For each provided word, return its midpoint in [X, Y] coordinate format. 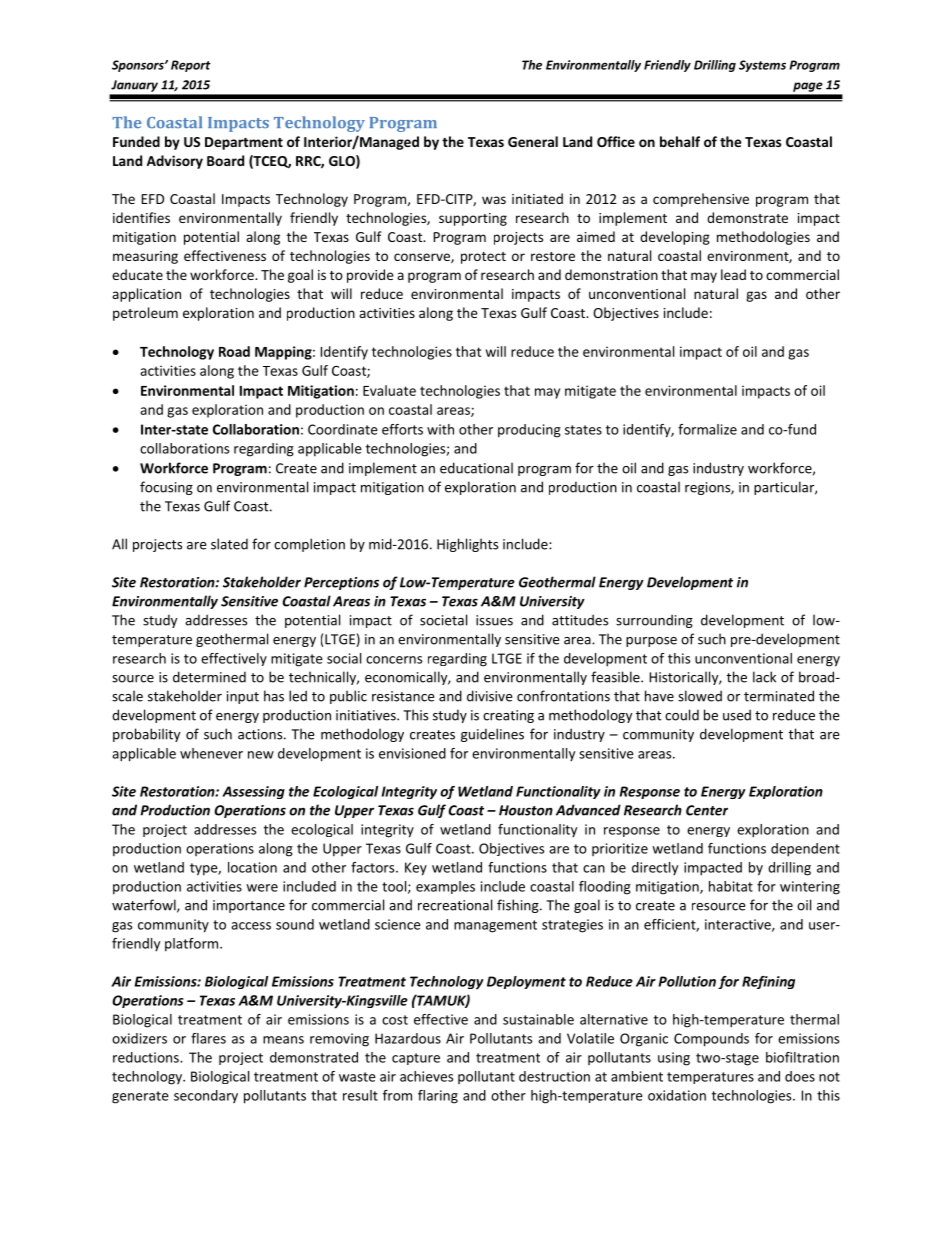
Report [191, 66]
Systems [762, 66]
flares [208, 1038]
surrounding [654, 621]
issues [494, 620]
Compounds [711, 1040]
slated [229, 544]
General [533, 141]
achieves [426, 1076]
